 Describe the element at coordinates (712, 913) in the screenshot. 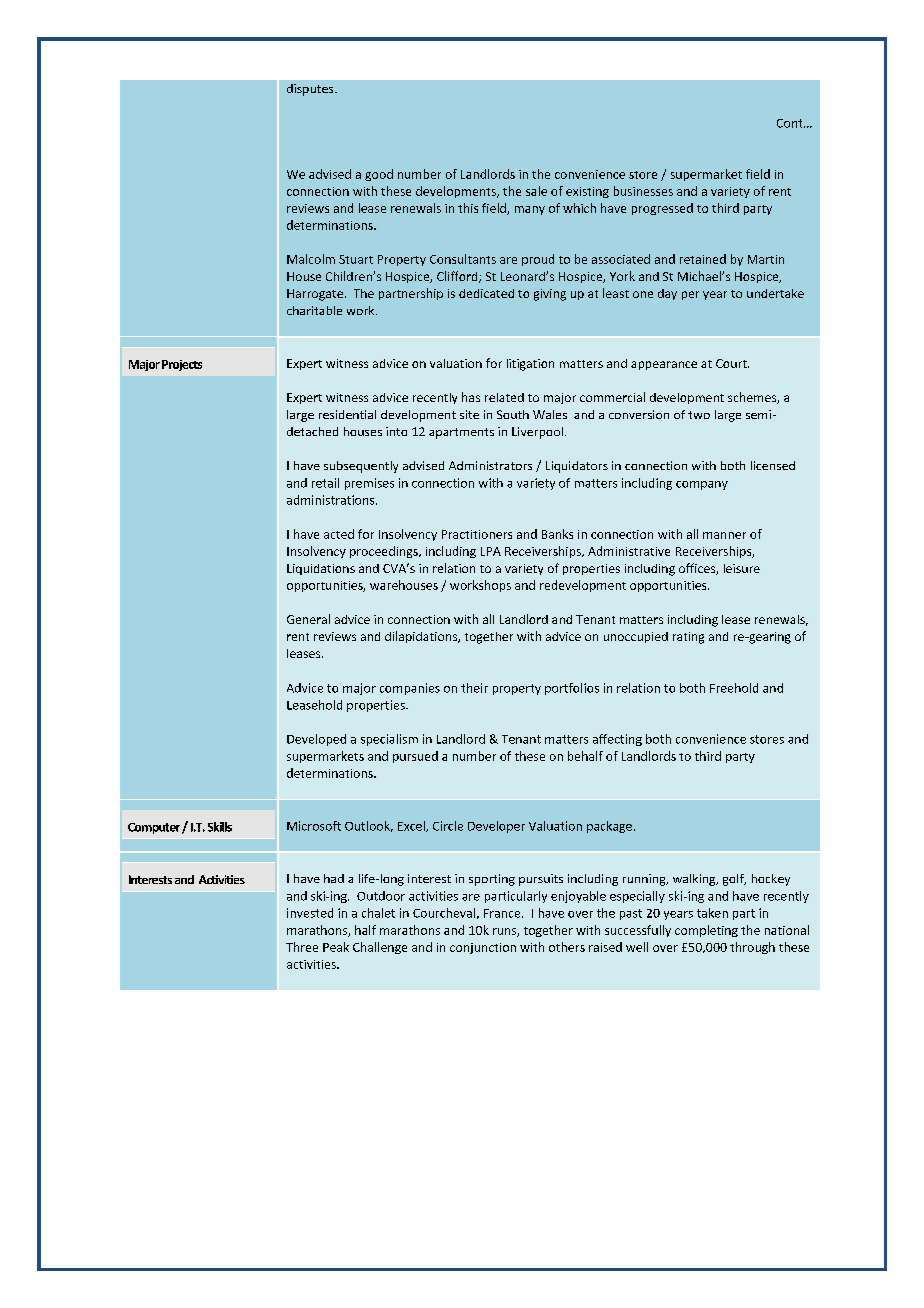

I see `taken` at that location.
